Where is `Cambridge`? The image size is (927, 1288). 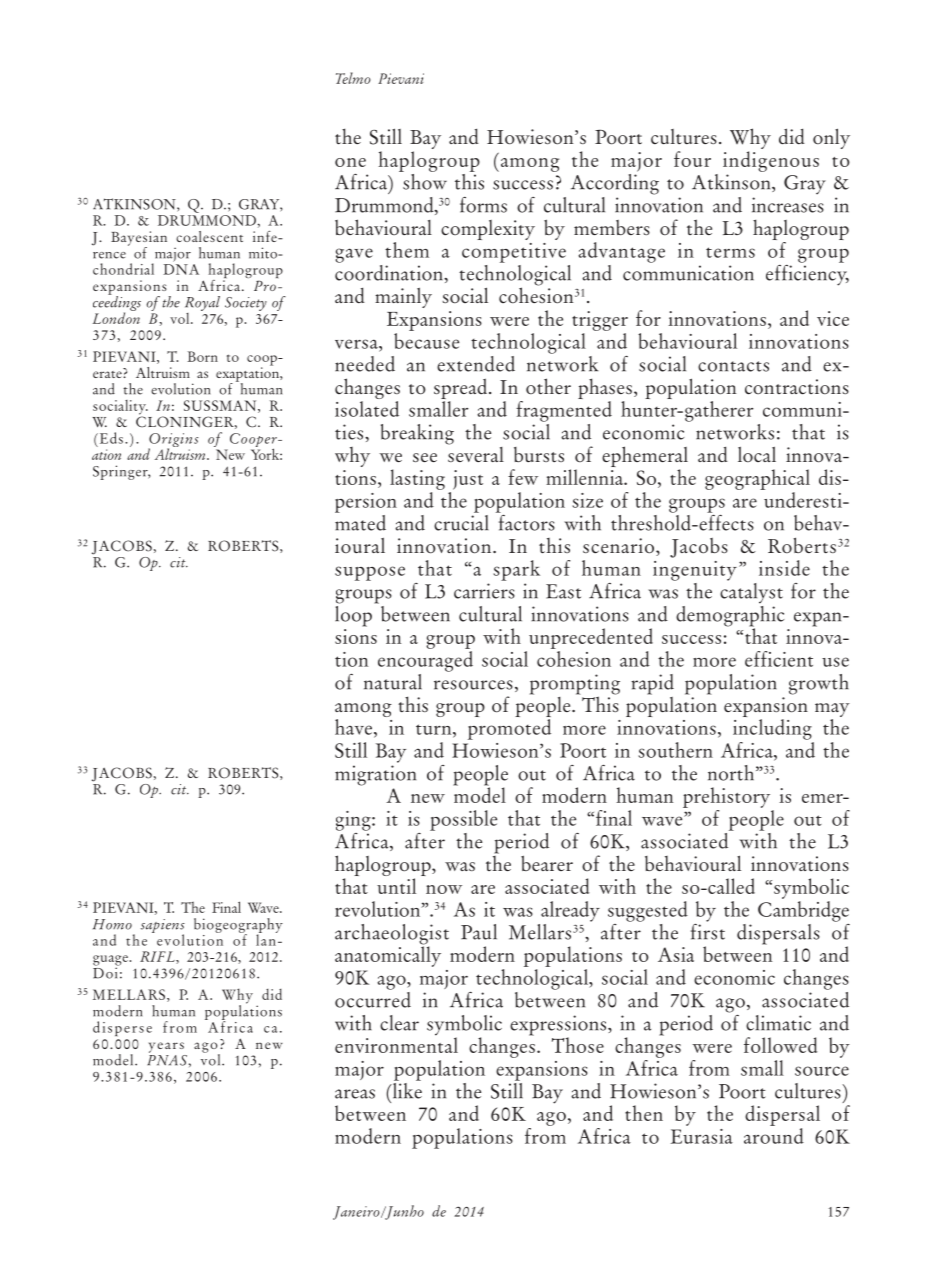 Cambridge is located at coordinates (803, 911).
